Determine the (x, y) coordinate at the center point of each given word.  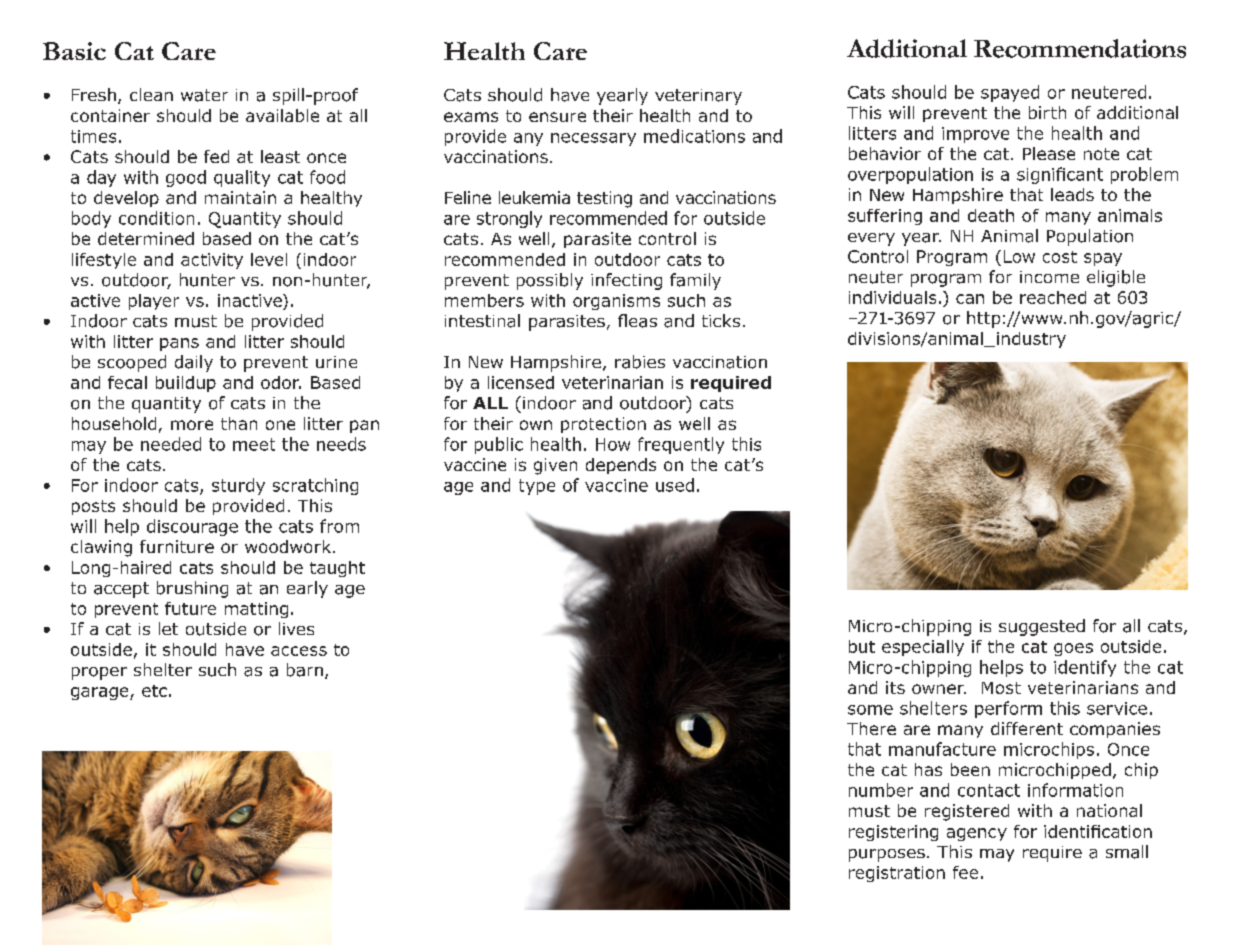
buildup (186, 384)
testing (604, 199)
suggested (1042, 627)
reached (1053, 297)
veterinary (698, 97)
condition (156, 218)
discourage (192, 527)
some (870, 710)
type (537, 487)
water (204, 95)
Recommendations (1080, 48)
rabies (640, 362)
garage (101, 693)
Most (1001, 688)
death (991, 215)
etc (154, 691)
